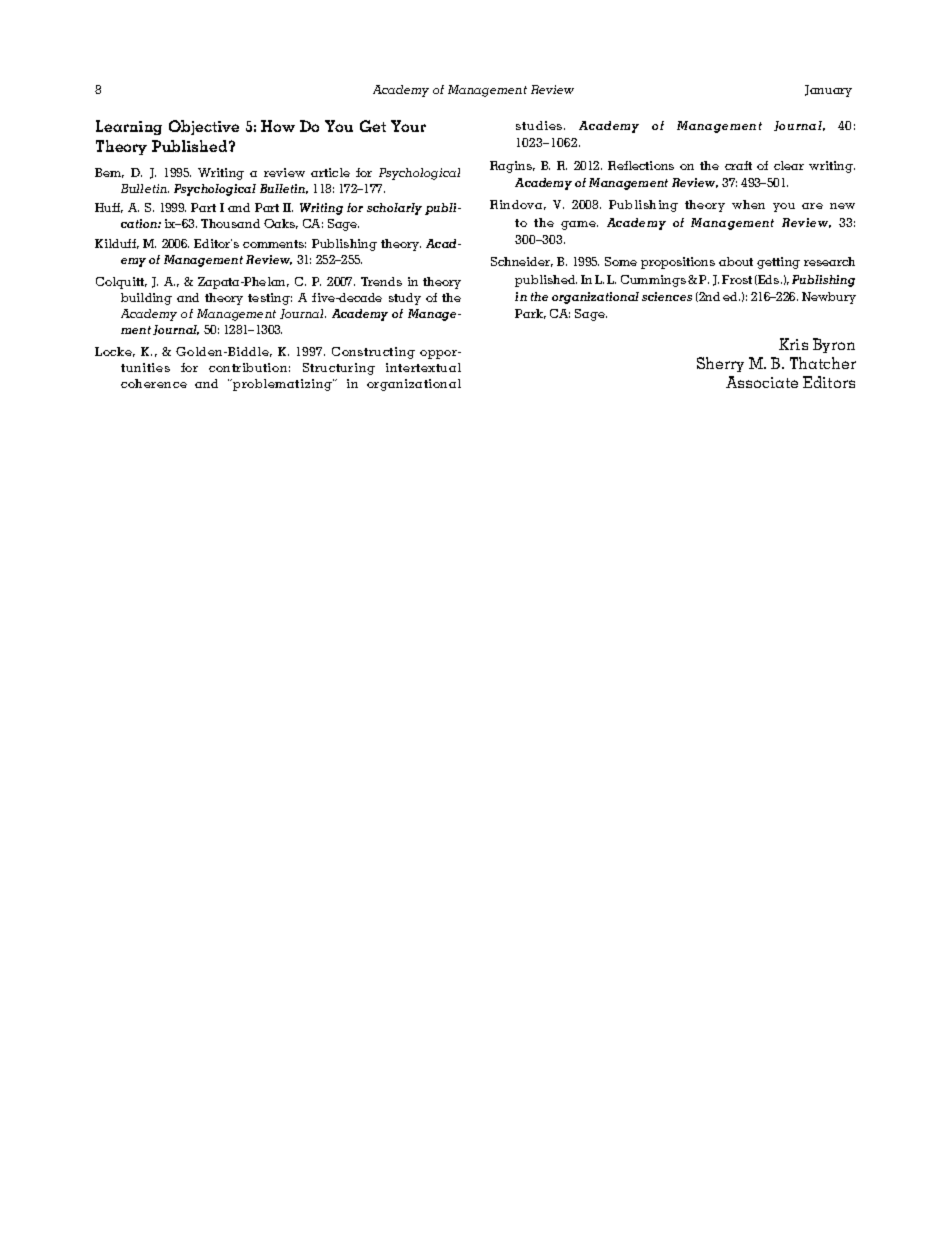  What do you see at coordinates (394, 209) in the screenshot?
I see `scholarly` at bounding box center [394, 209].
